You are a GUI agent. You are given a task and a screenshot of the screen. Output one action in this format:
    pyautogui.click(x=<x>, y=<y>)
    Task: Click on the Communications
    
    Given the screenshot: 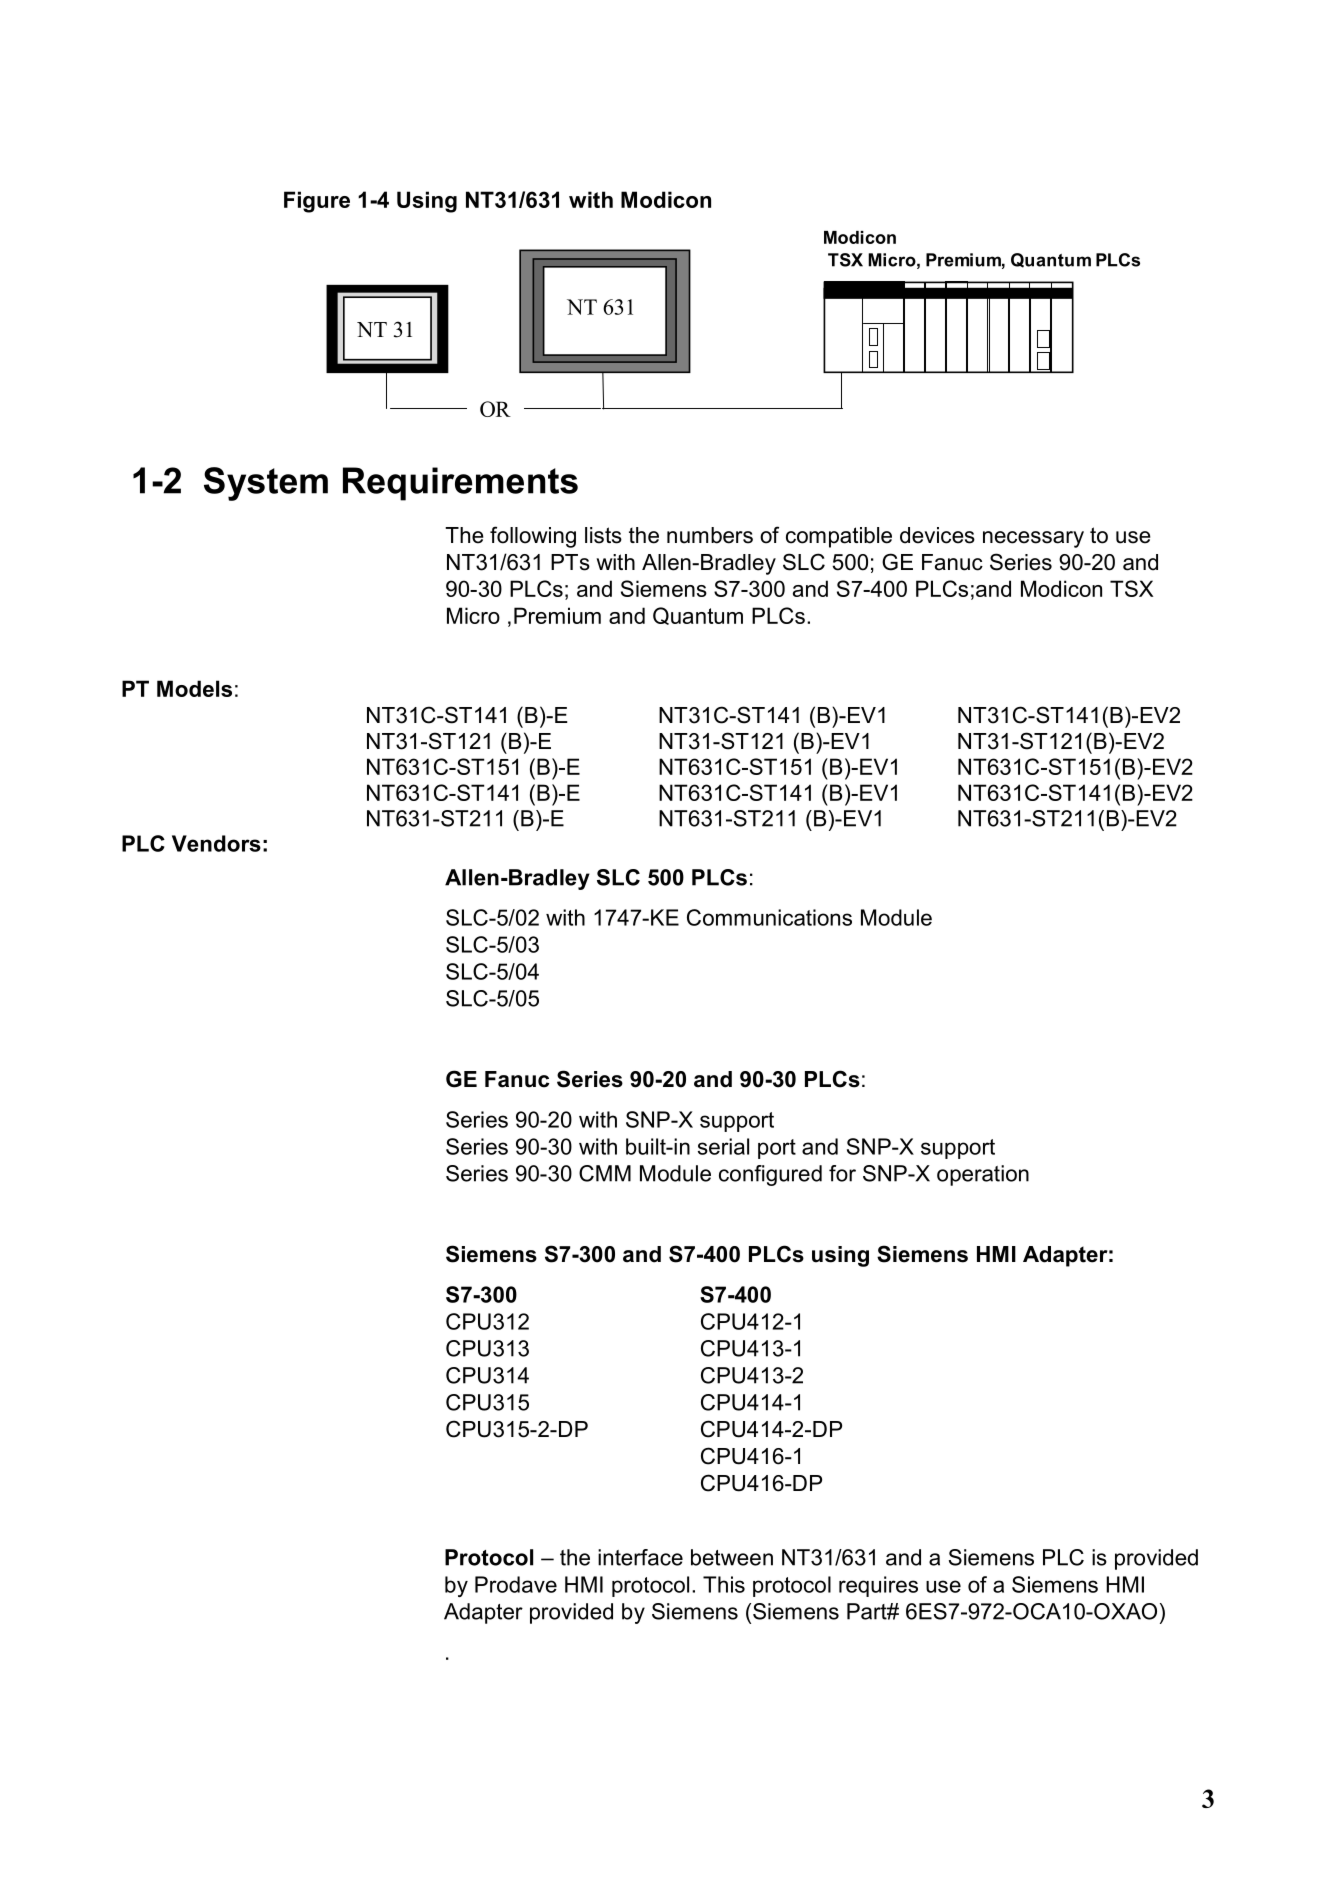 What is the action you would take?
    pyautogui.click(x=769, y=917)
